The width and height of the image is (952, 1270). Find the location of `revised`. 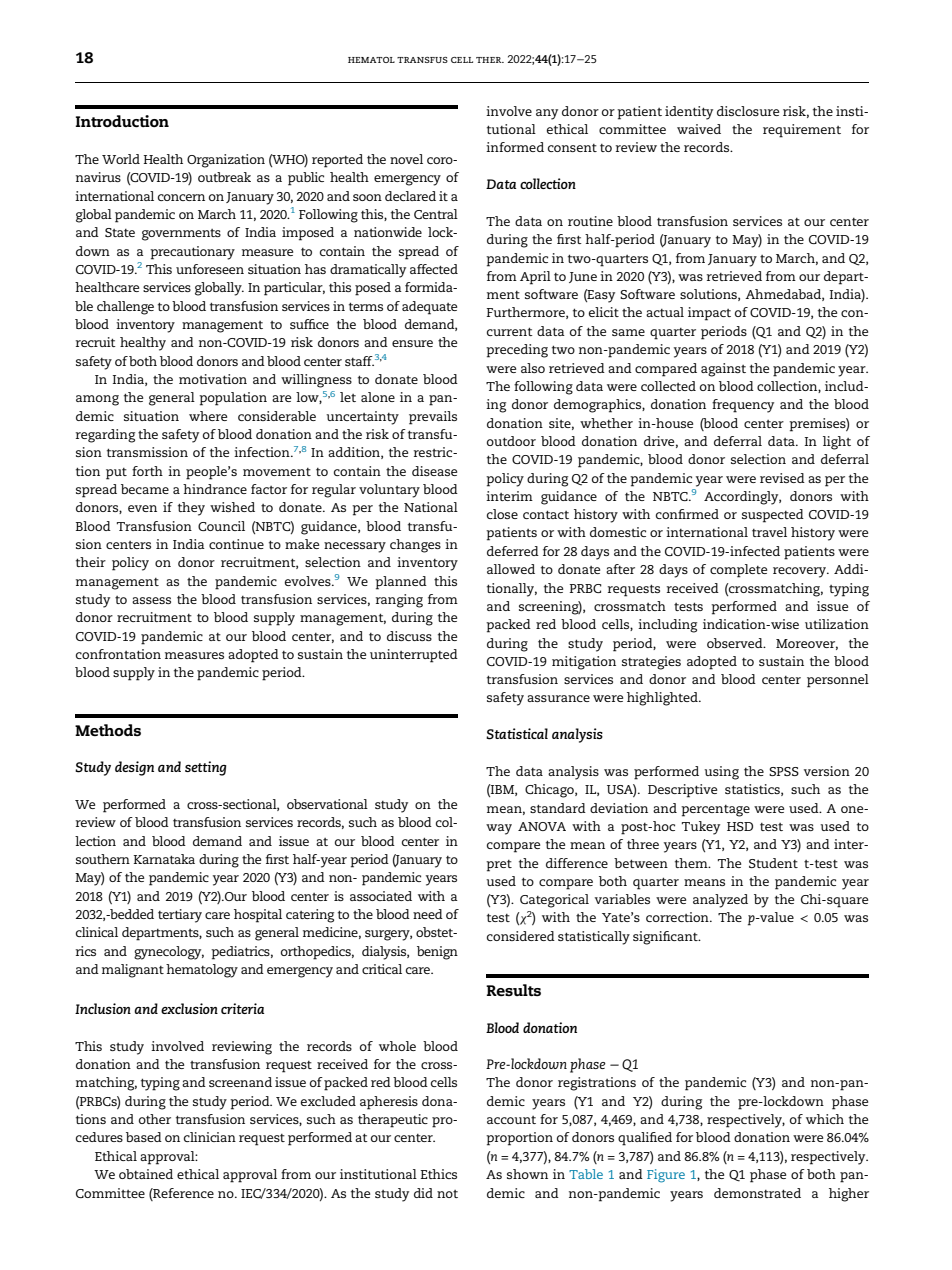

revised is located at coordinates (782, 478).
